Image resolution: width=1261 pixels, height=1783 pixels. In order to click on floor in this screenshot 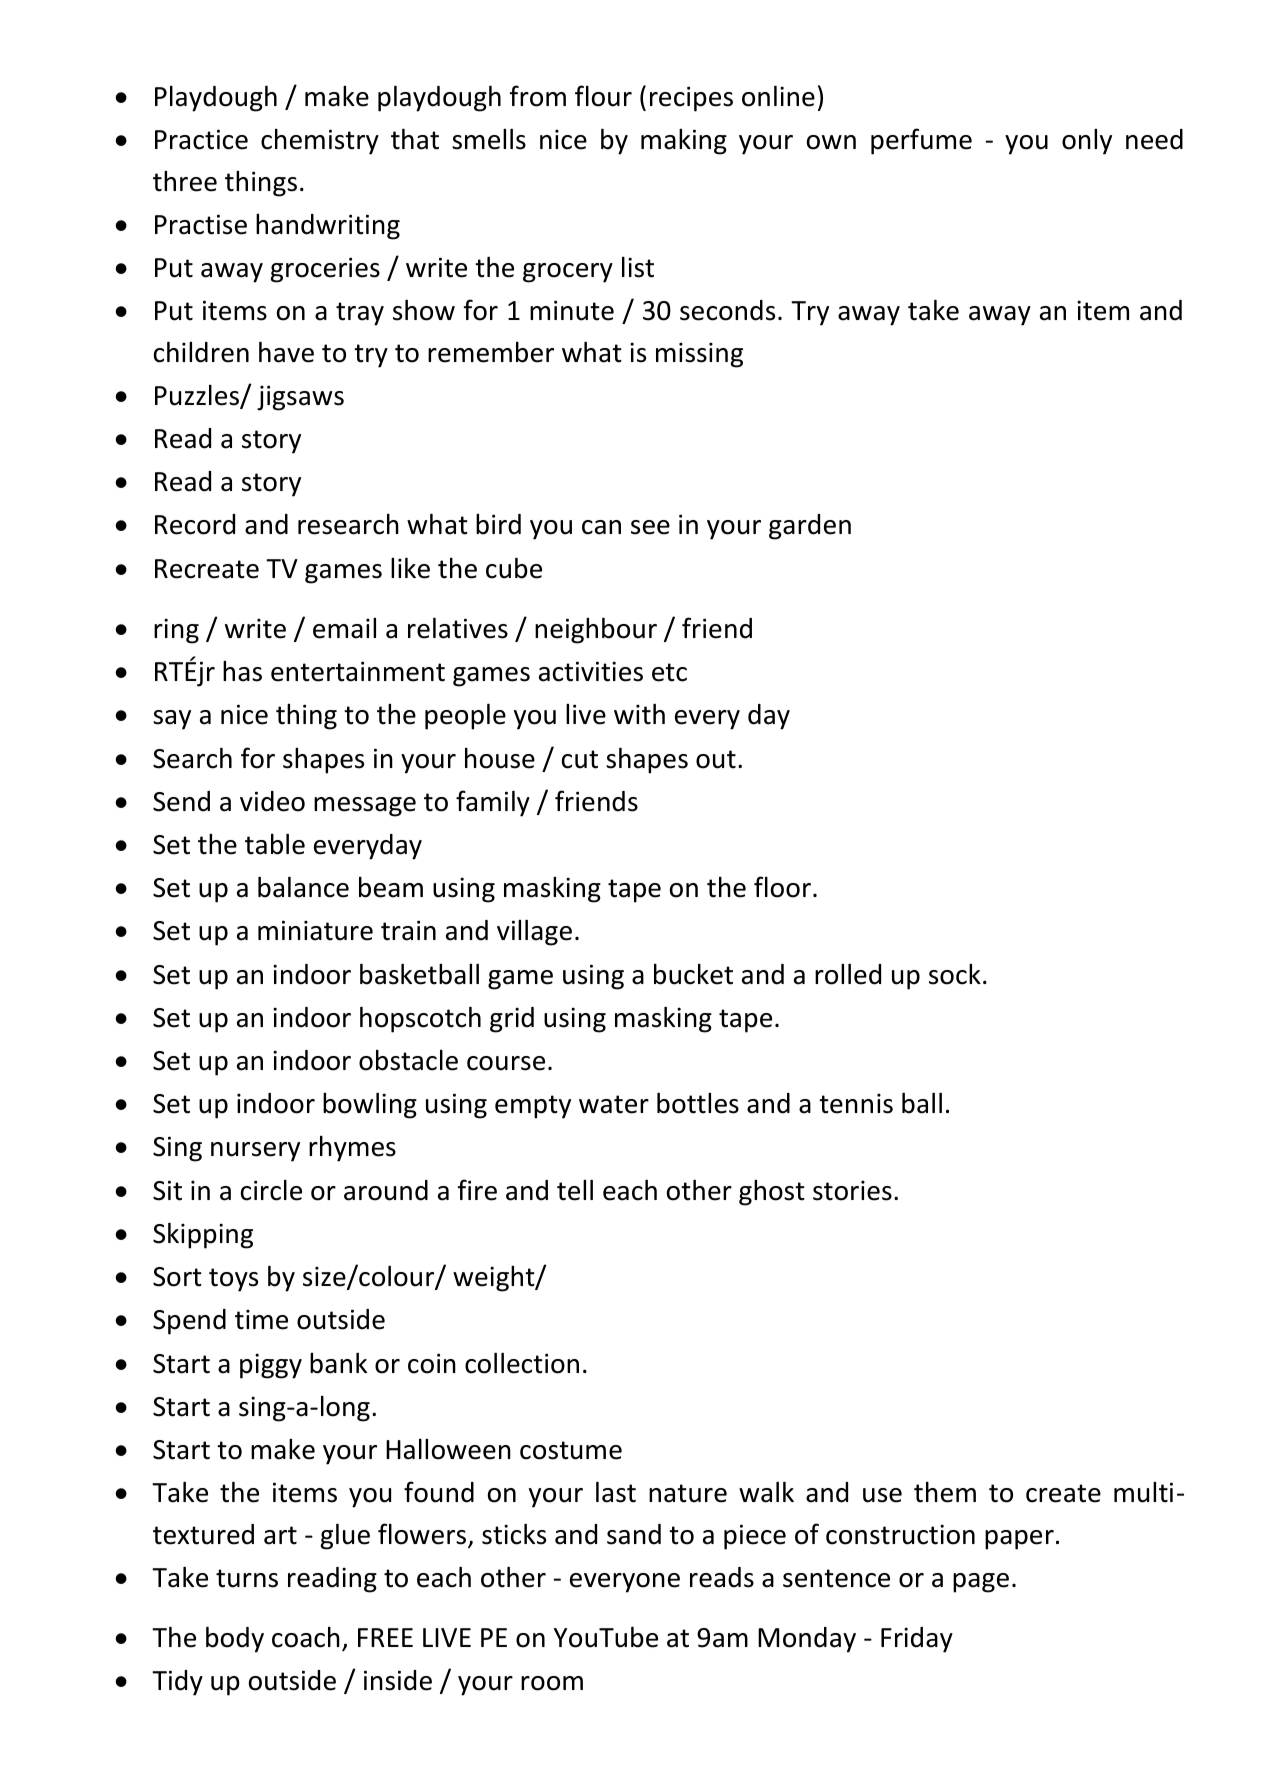, I will do `click(782, 887)`.
